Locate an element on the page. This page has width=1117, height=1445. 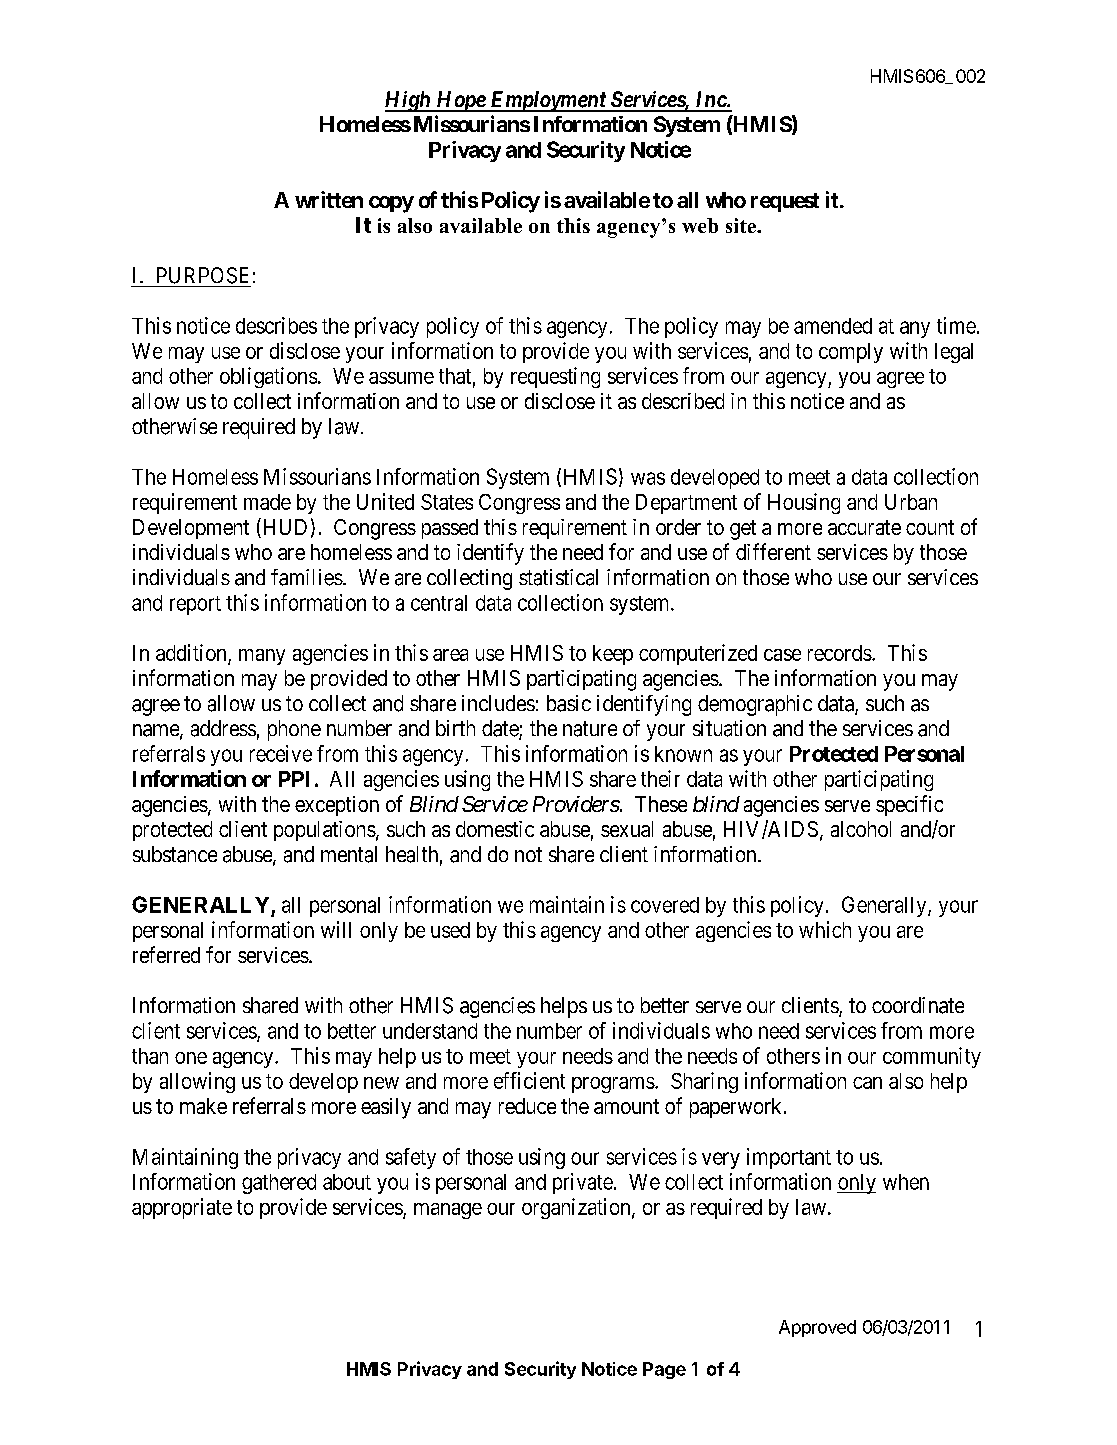
appropriate is located at coordinates (182, 1208).
